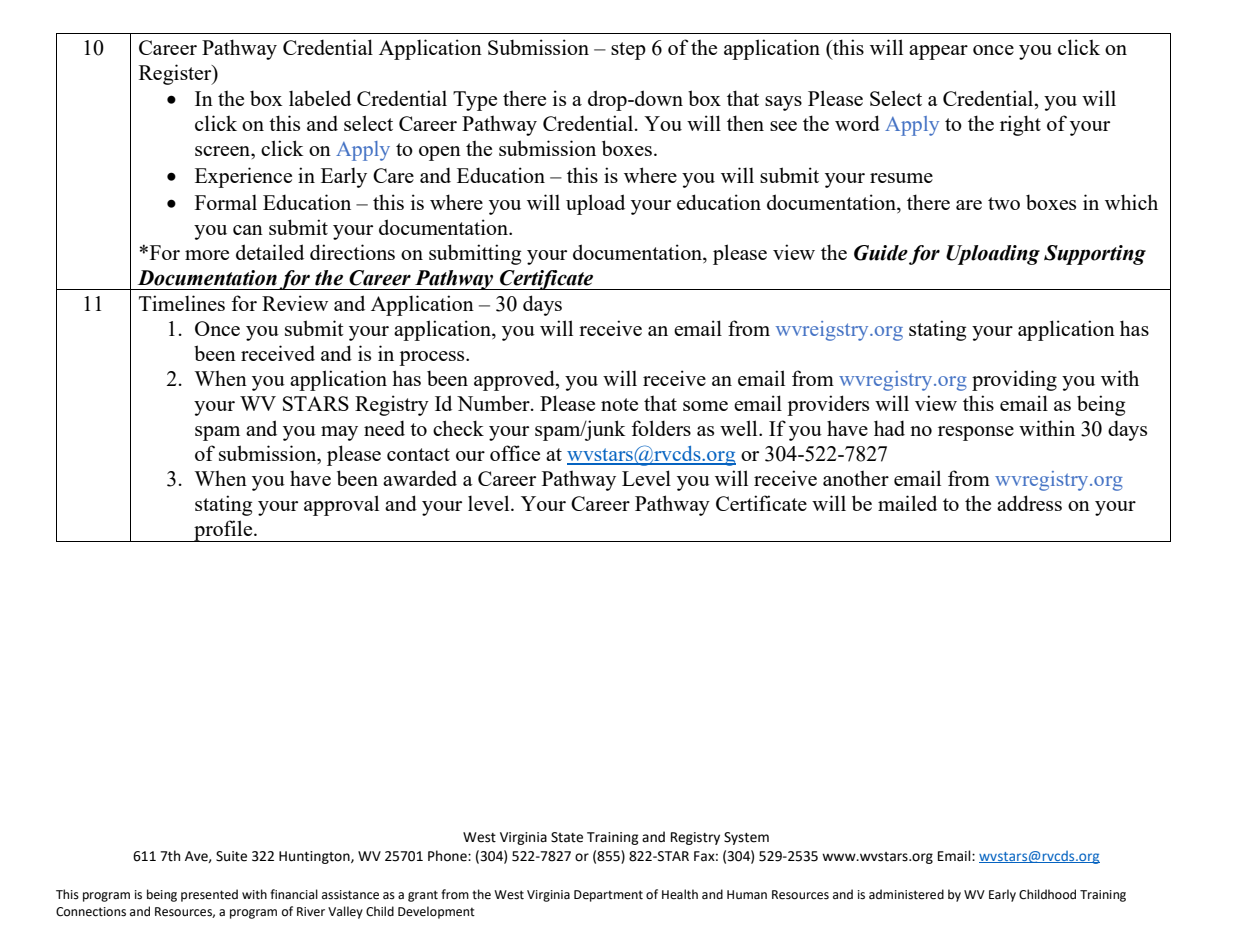 The image size is (1233, 952). I want to click on Timelines, so click(182, 303).
